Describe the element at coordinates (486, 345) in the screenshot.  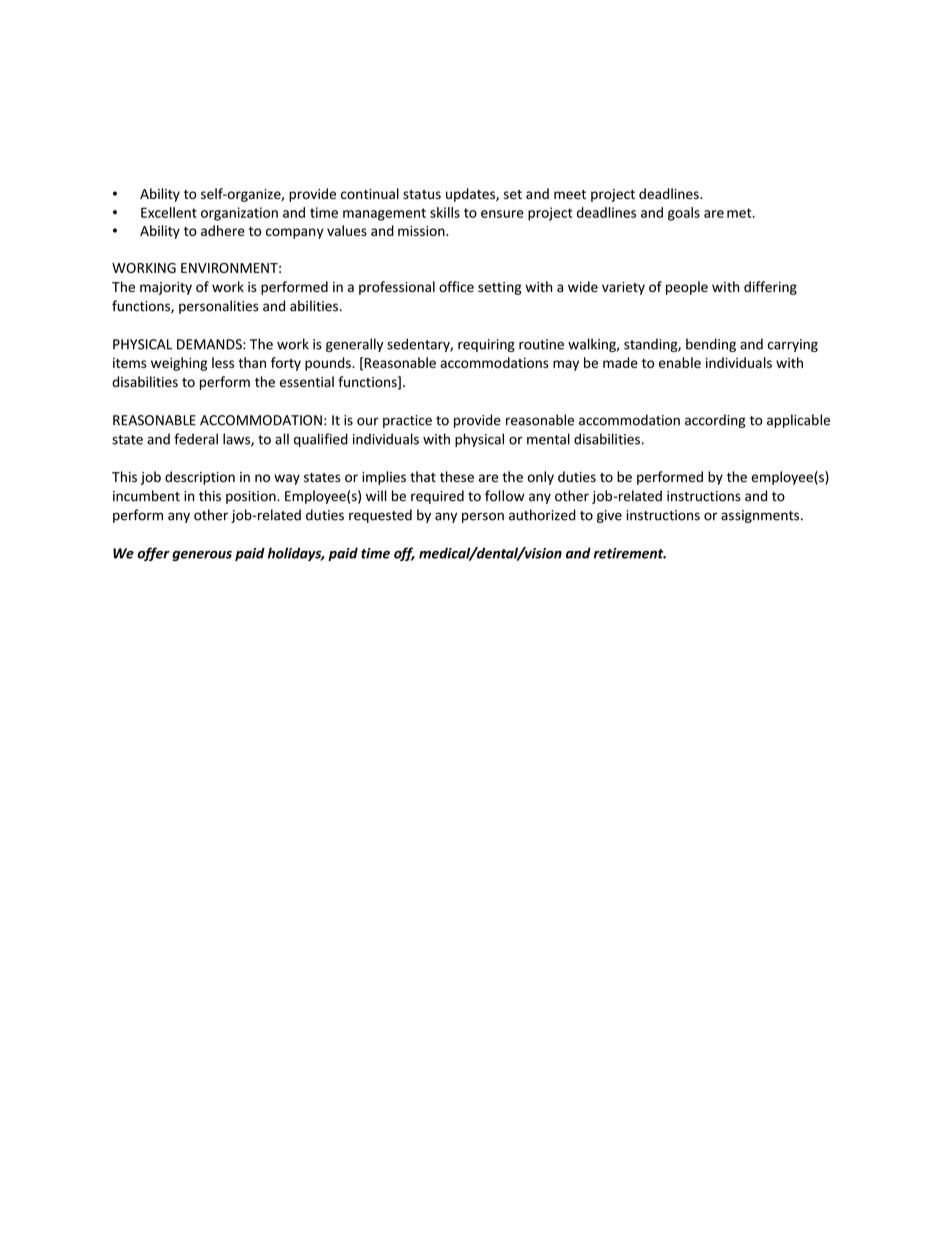
I see `requiring` at that location.
